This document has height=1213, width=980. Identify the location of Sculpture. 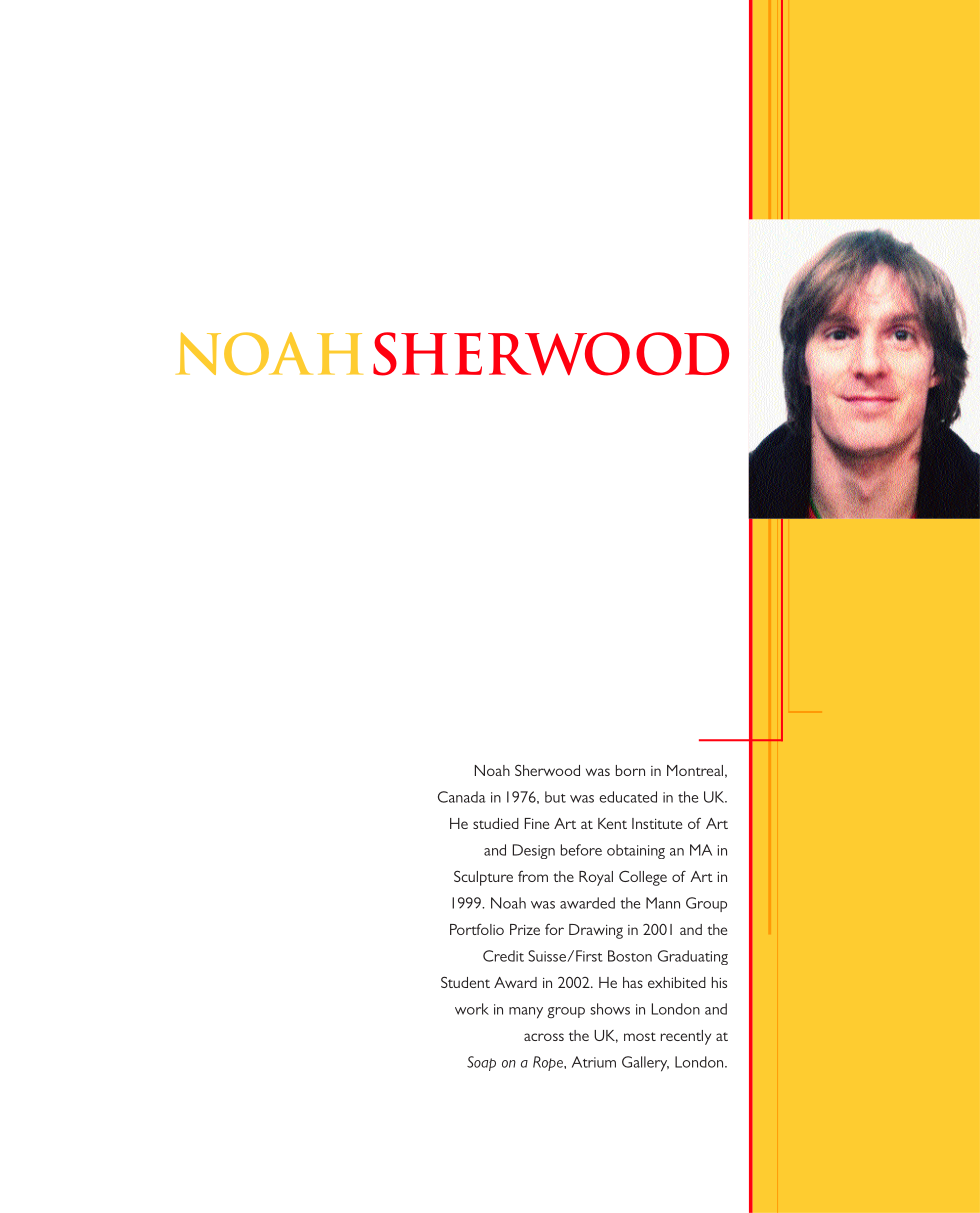
(483, 878).
